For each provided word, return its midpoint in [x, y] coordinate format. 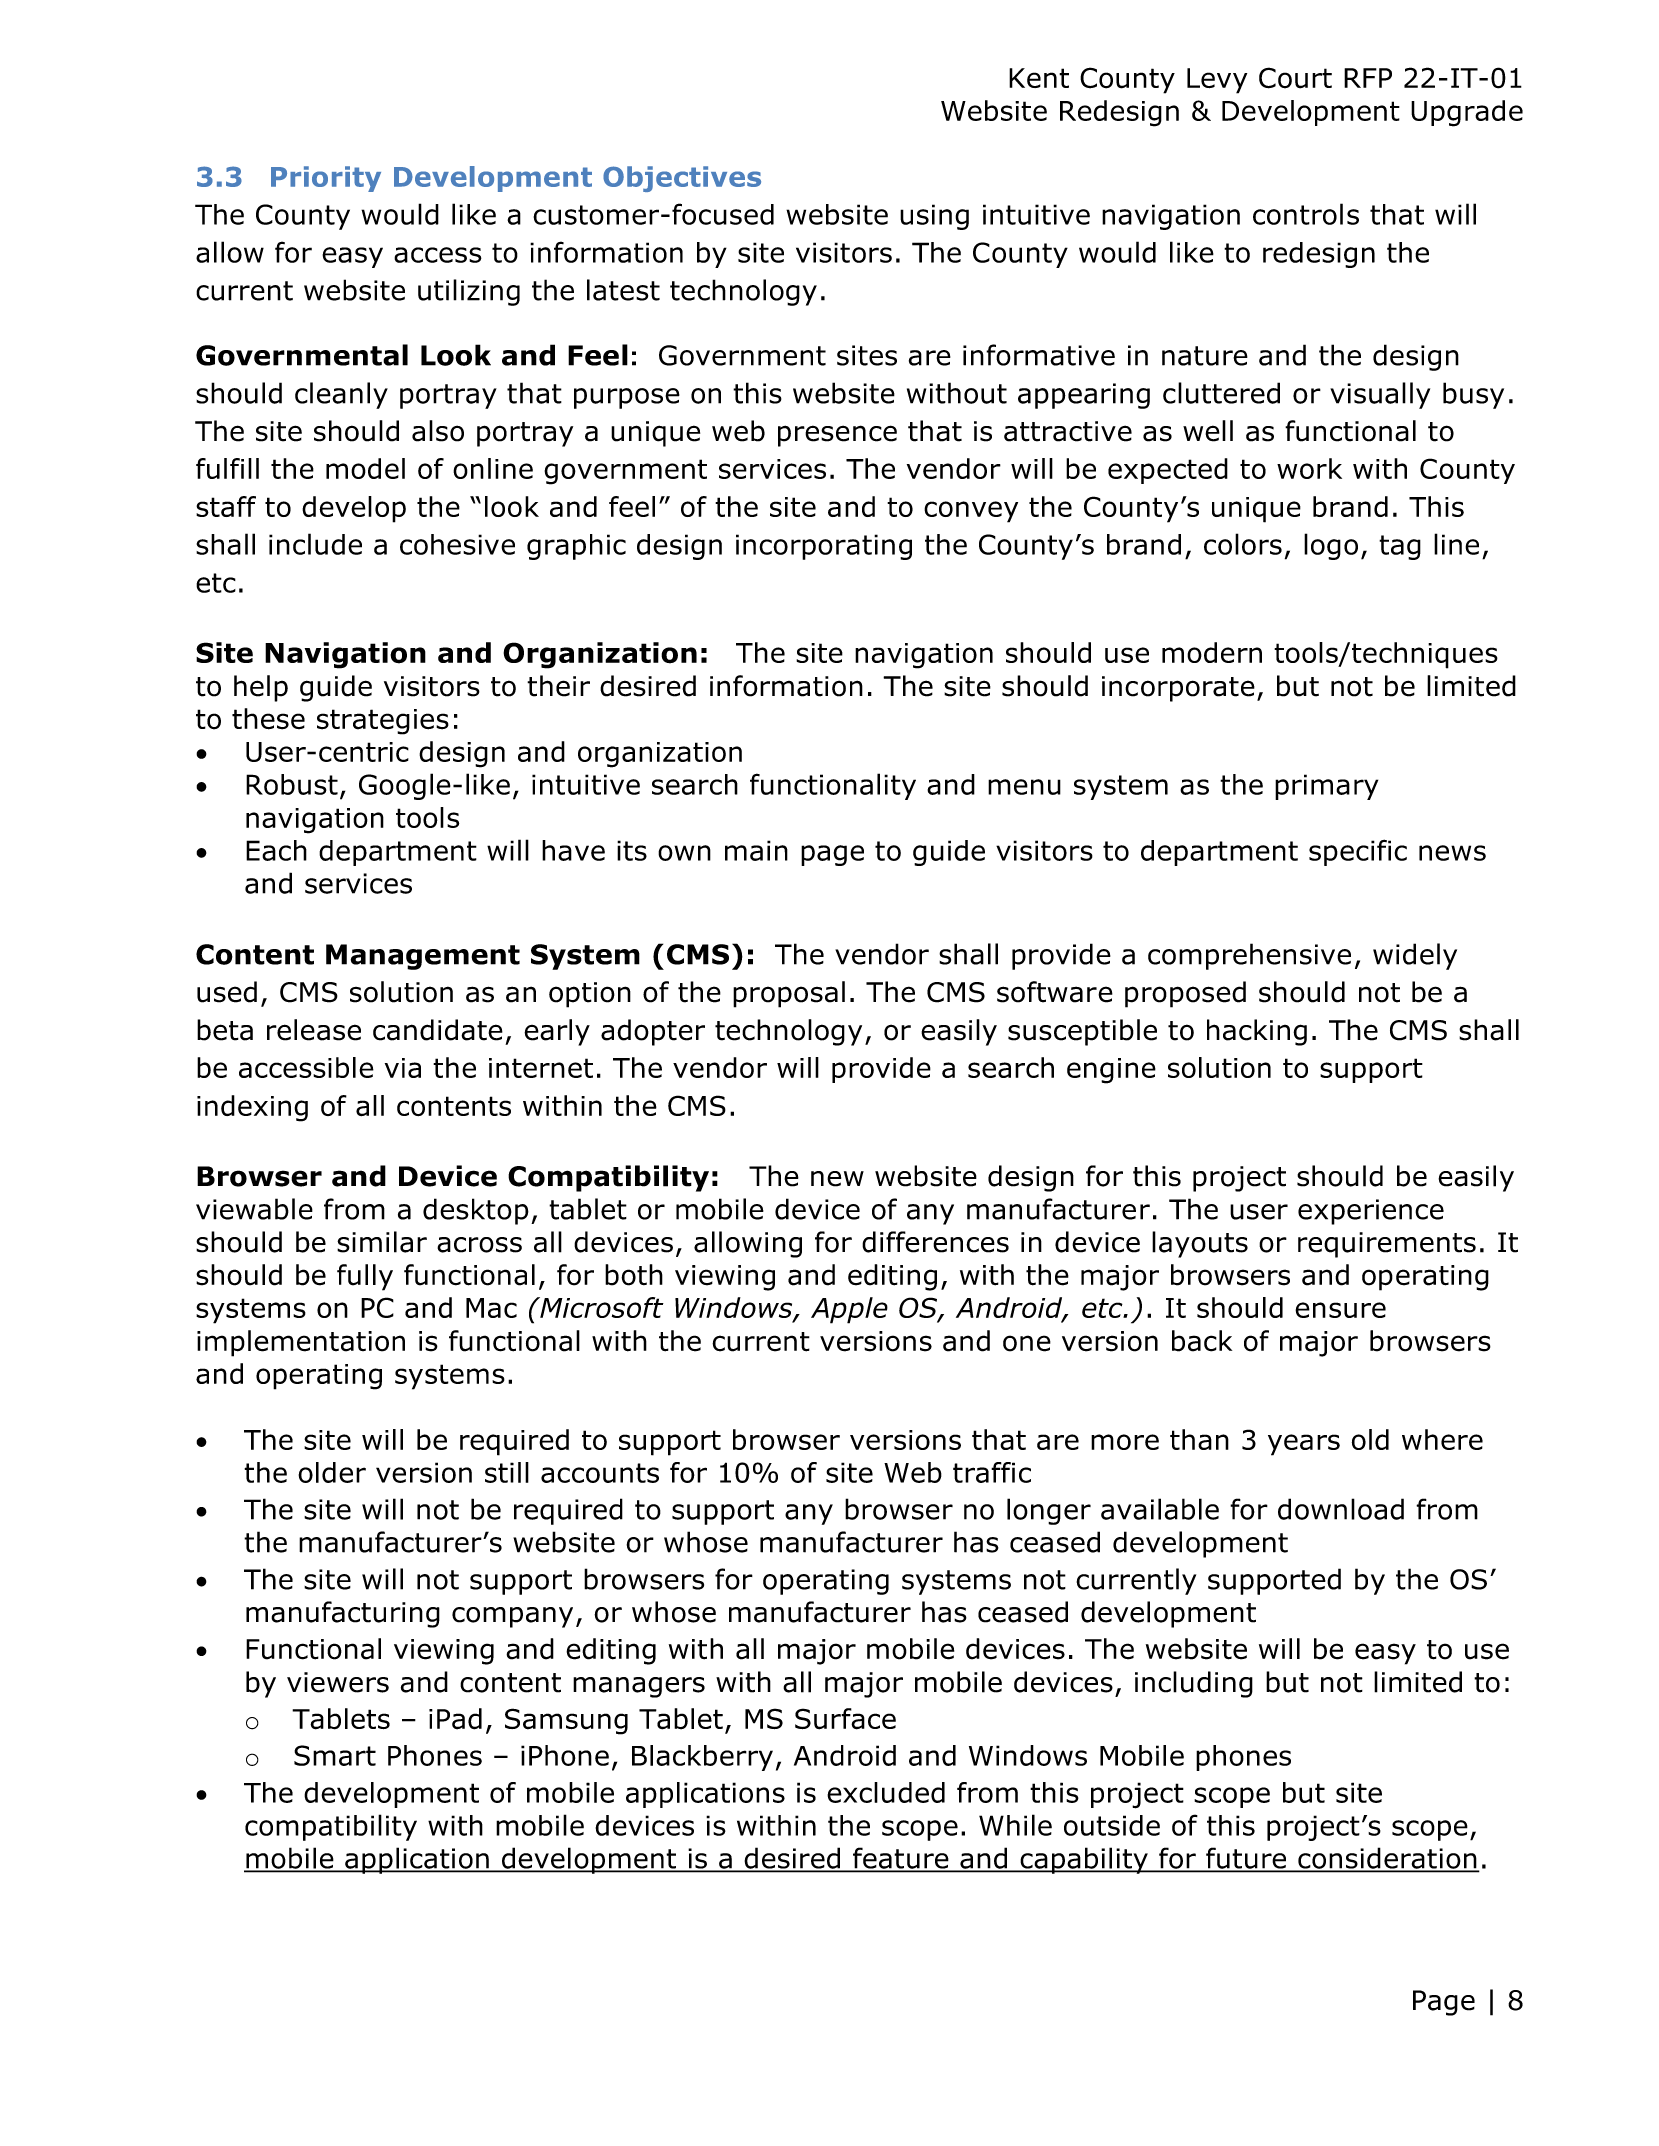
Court [1295, 78]
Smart [335, 1755]
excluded [886, 1792]
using [934, 217]
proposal [789, 994]
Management [423, 957]
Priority [326, 179]
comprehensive [1249, 956]
